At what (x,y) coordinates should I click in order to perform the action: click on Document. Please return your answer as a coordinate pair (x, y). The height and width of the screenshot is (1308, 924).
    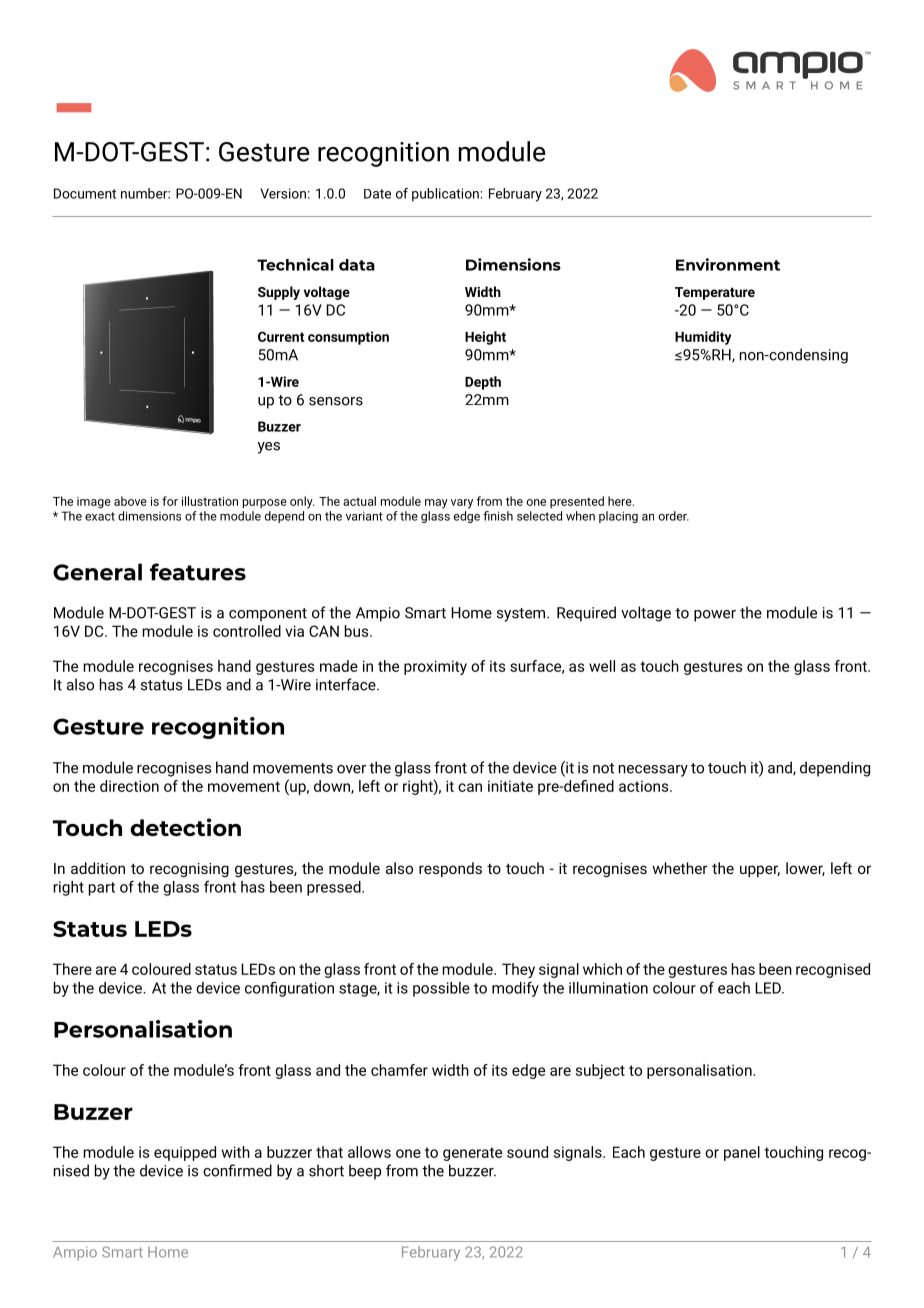
    Looking at the image, I should click on (85, 193).
